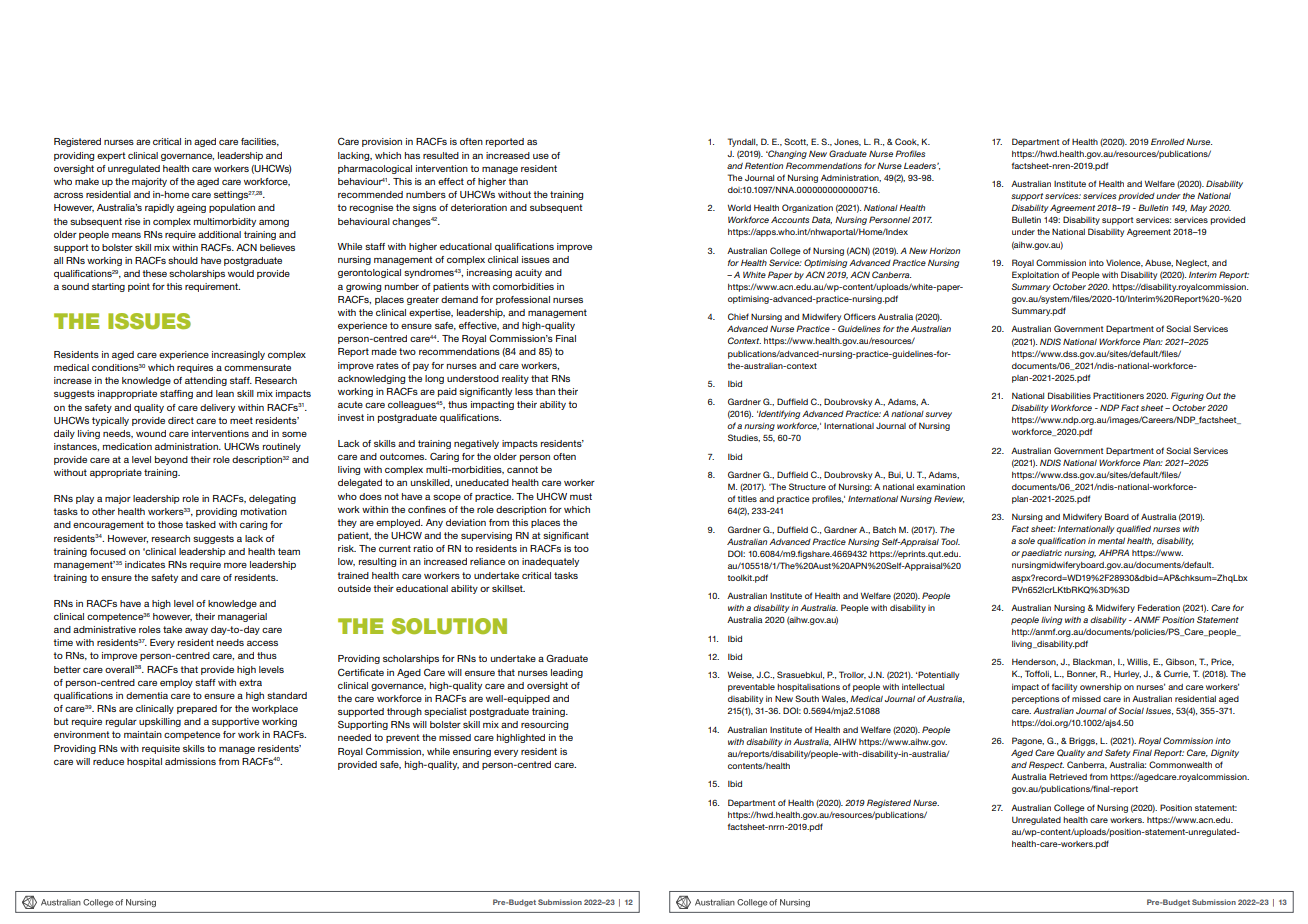 Image resolution: width=1308 pixels, height=924 pixels. I want to click on point, so click(139, 287).
